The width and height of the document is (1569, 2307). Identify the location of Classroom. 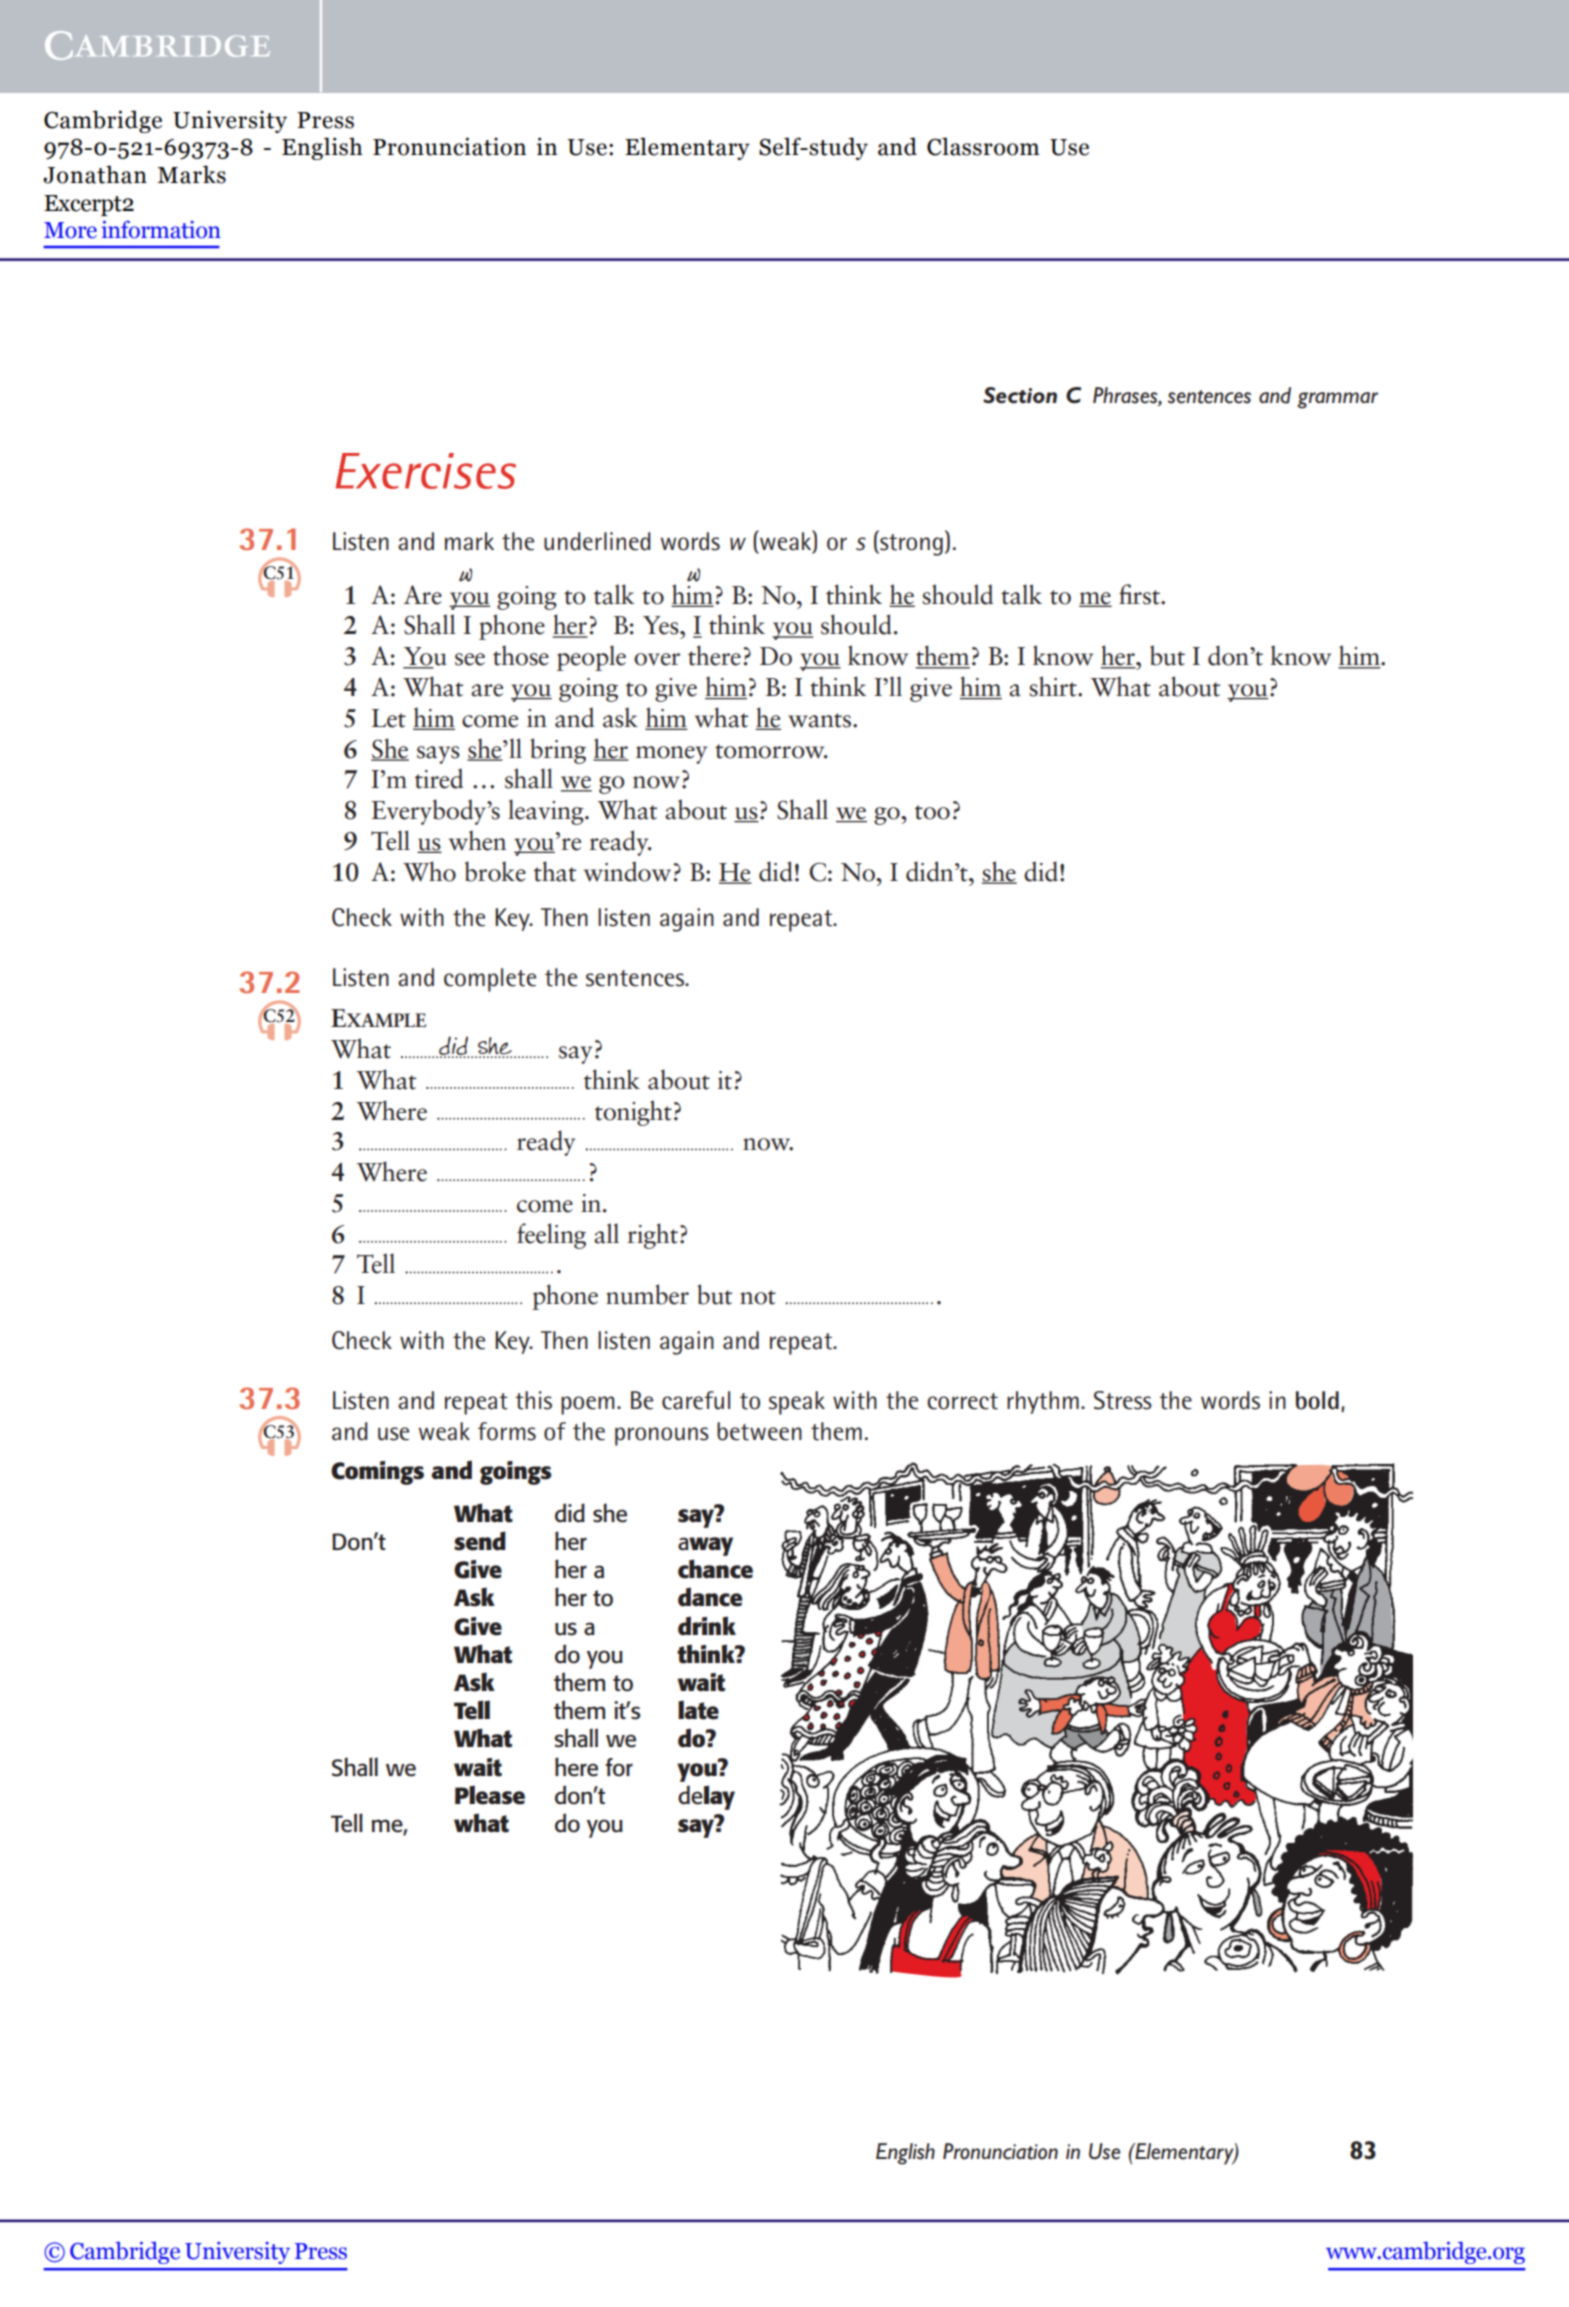
(983, 146).
